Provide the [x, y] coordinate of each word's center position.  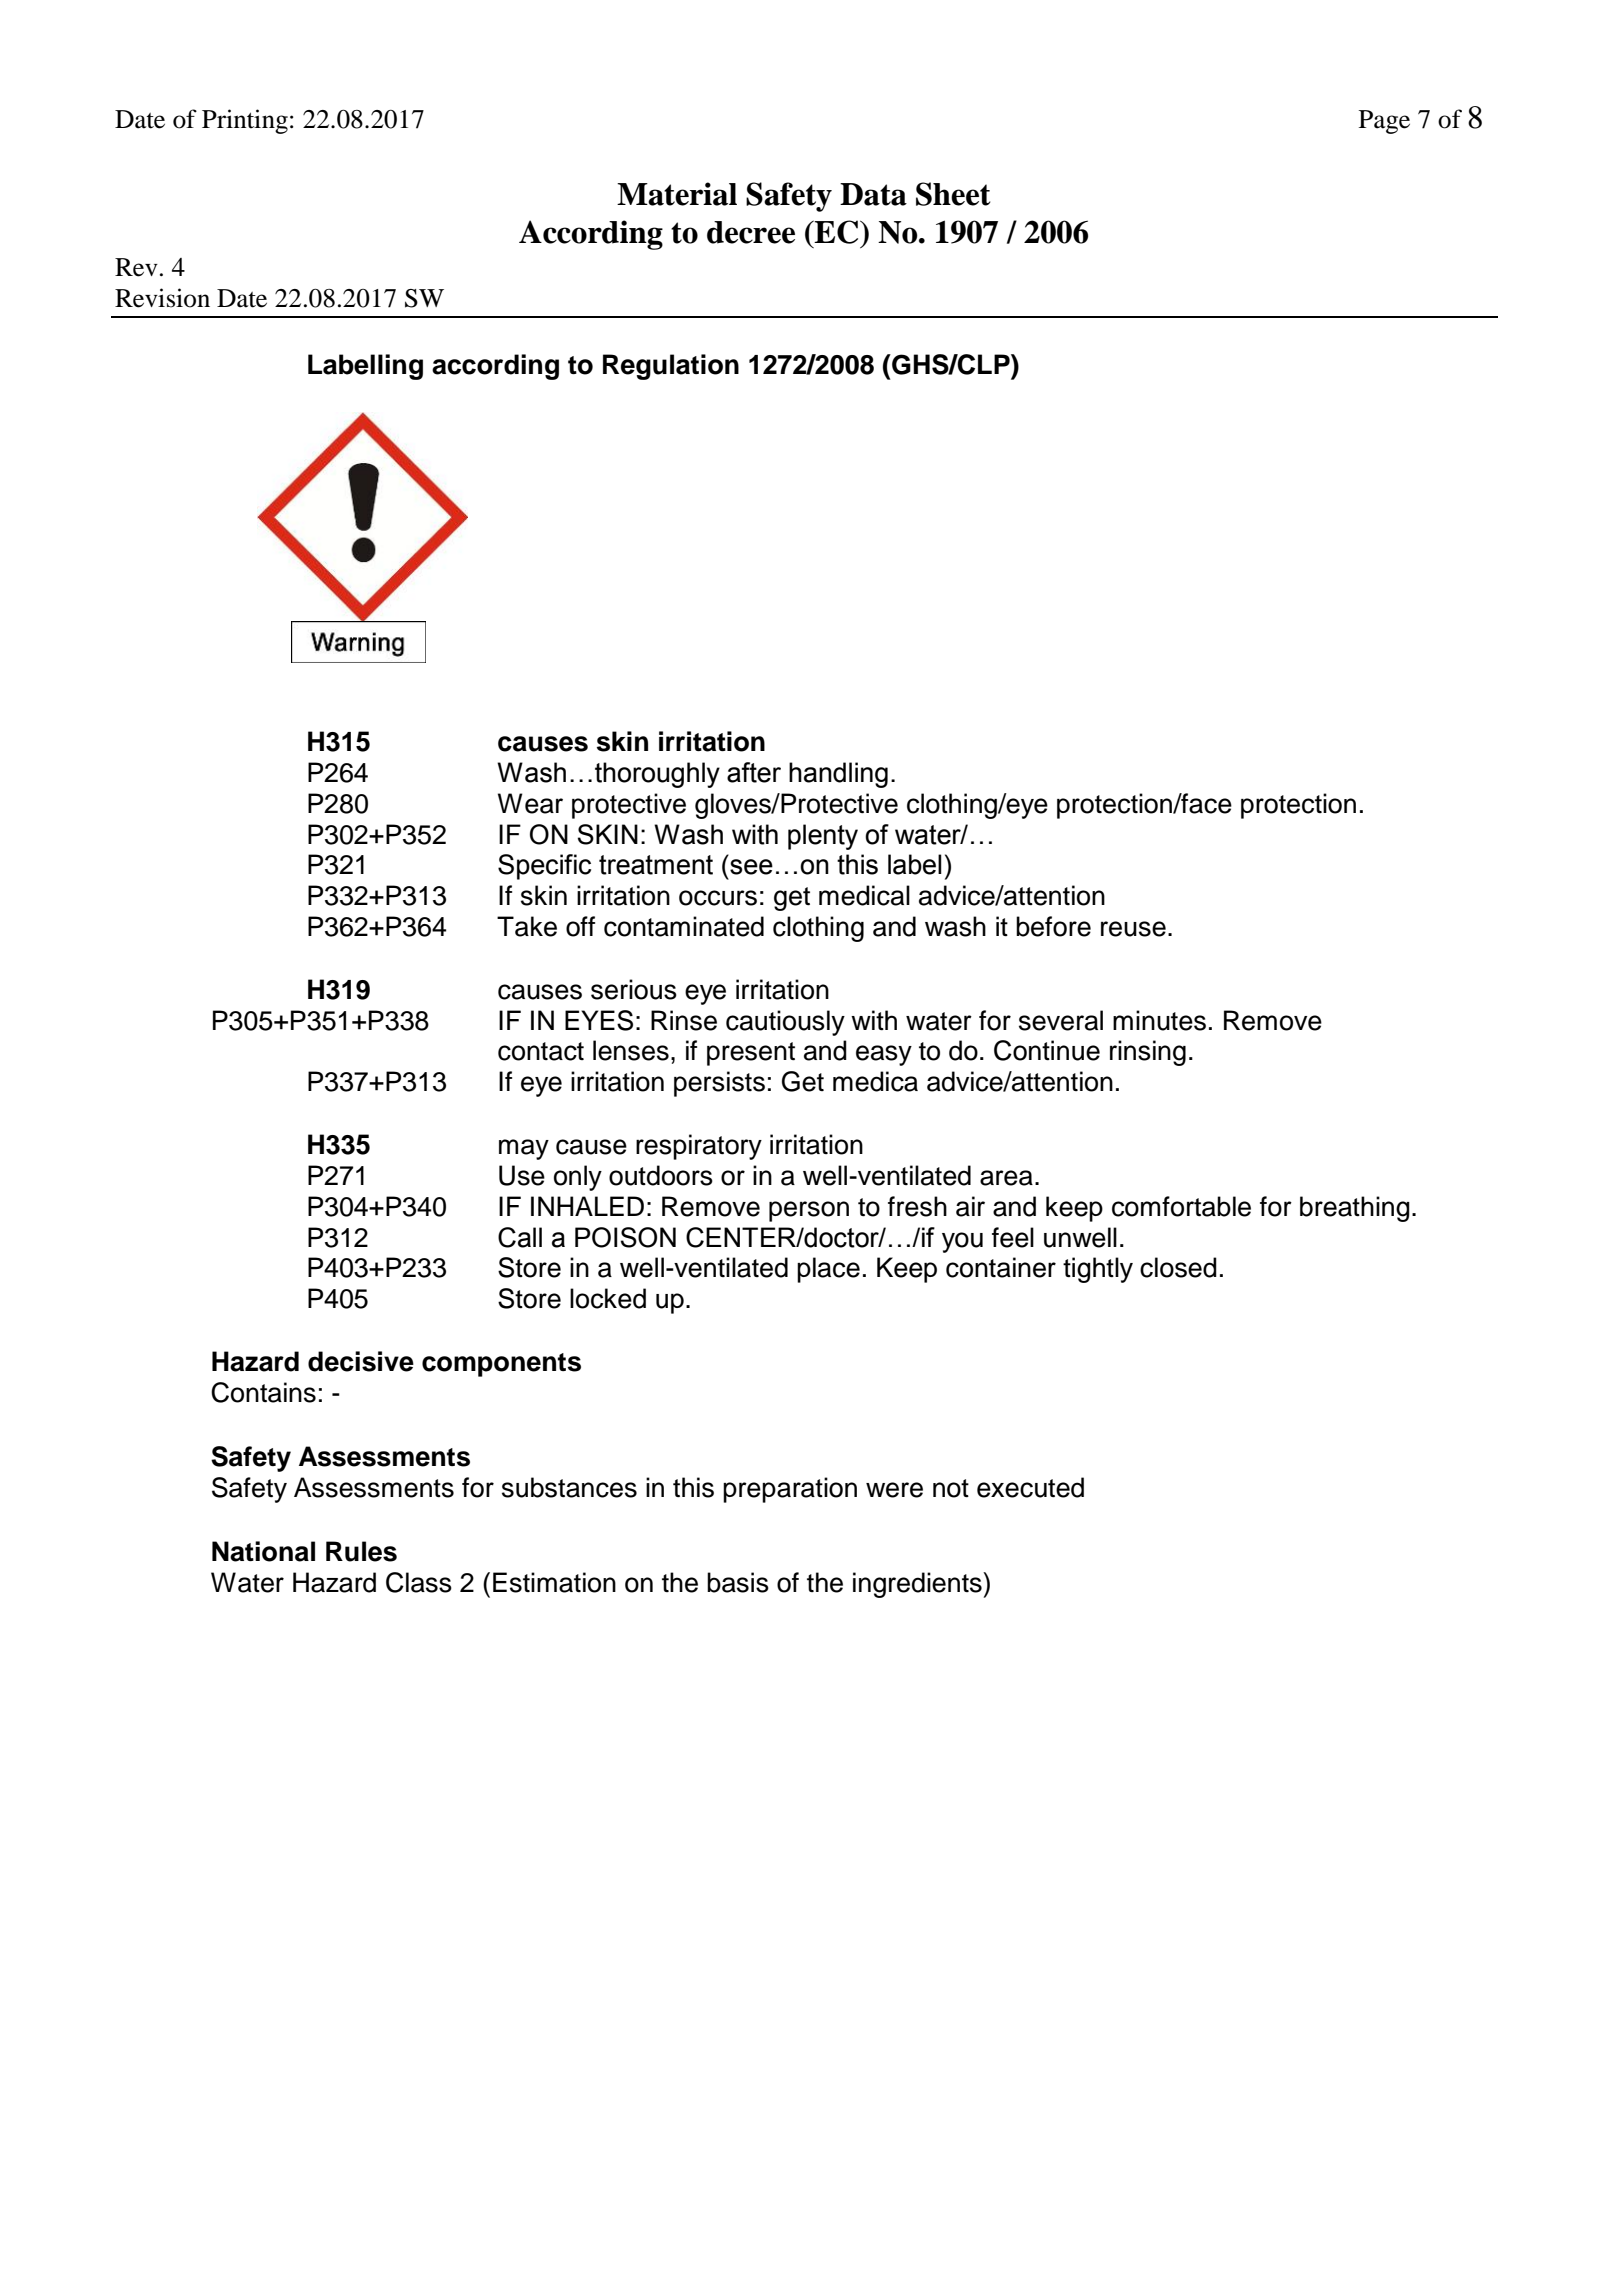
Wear [530, 803]
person [809, 1211]
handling [838, 775]
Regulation [671, 367]
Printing [245, 121]
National [263, 1551]
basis [738, 1582]
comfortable [1181, 1206]
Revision [162, 298]
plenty [823, 837]
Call [520, 1237]
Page [1384, 122]
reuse [1133, 929]
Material [677, 194]
